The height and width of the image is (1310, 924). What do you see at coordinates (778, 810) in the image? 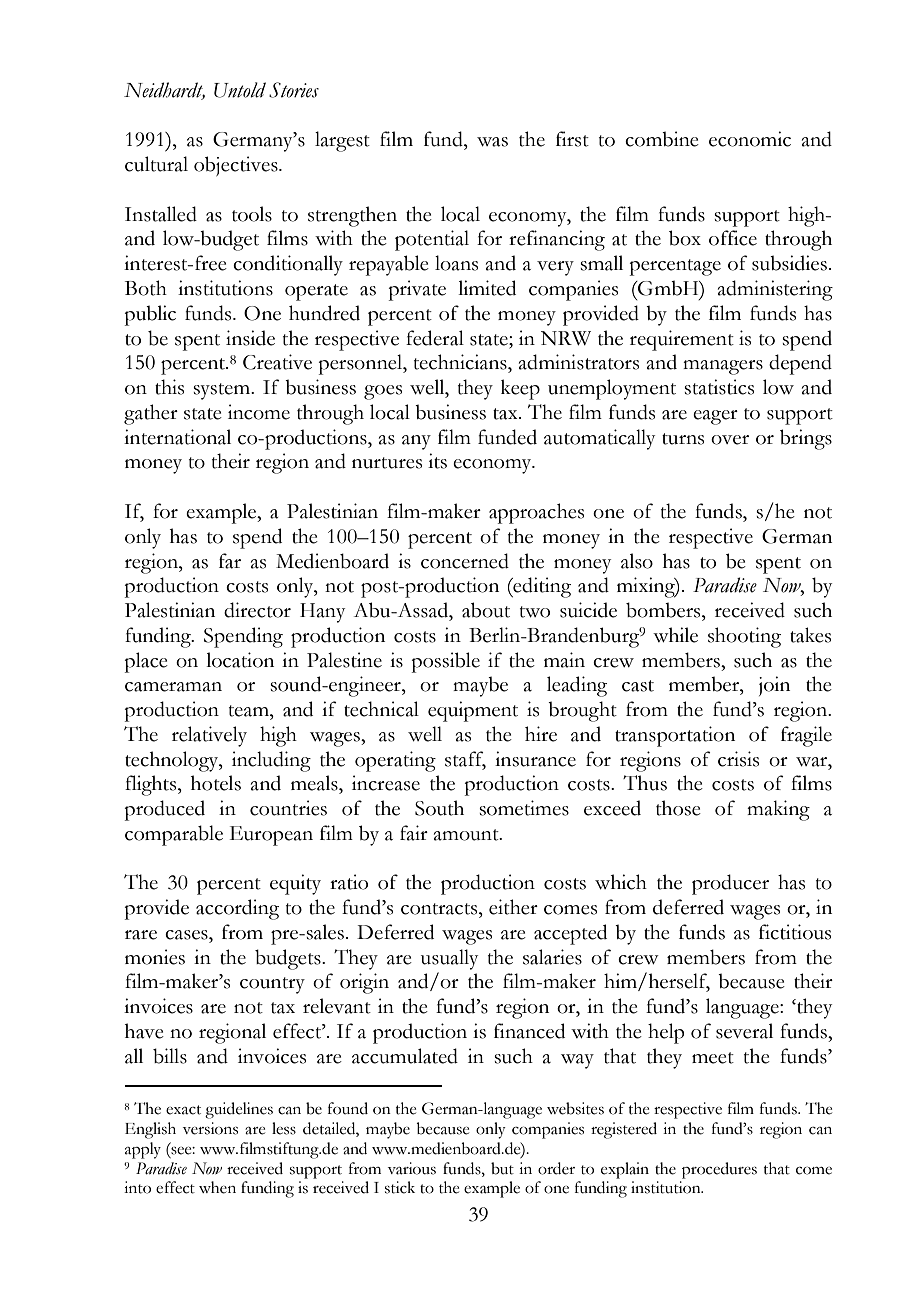
I see `making` at bounding box center [778, 810].
